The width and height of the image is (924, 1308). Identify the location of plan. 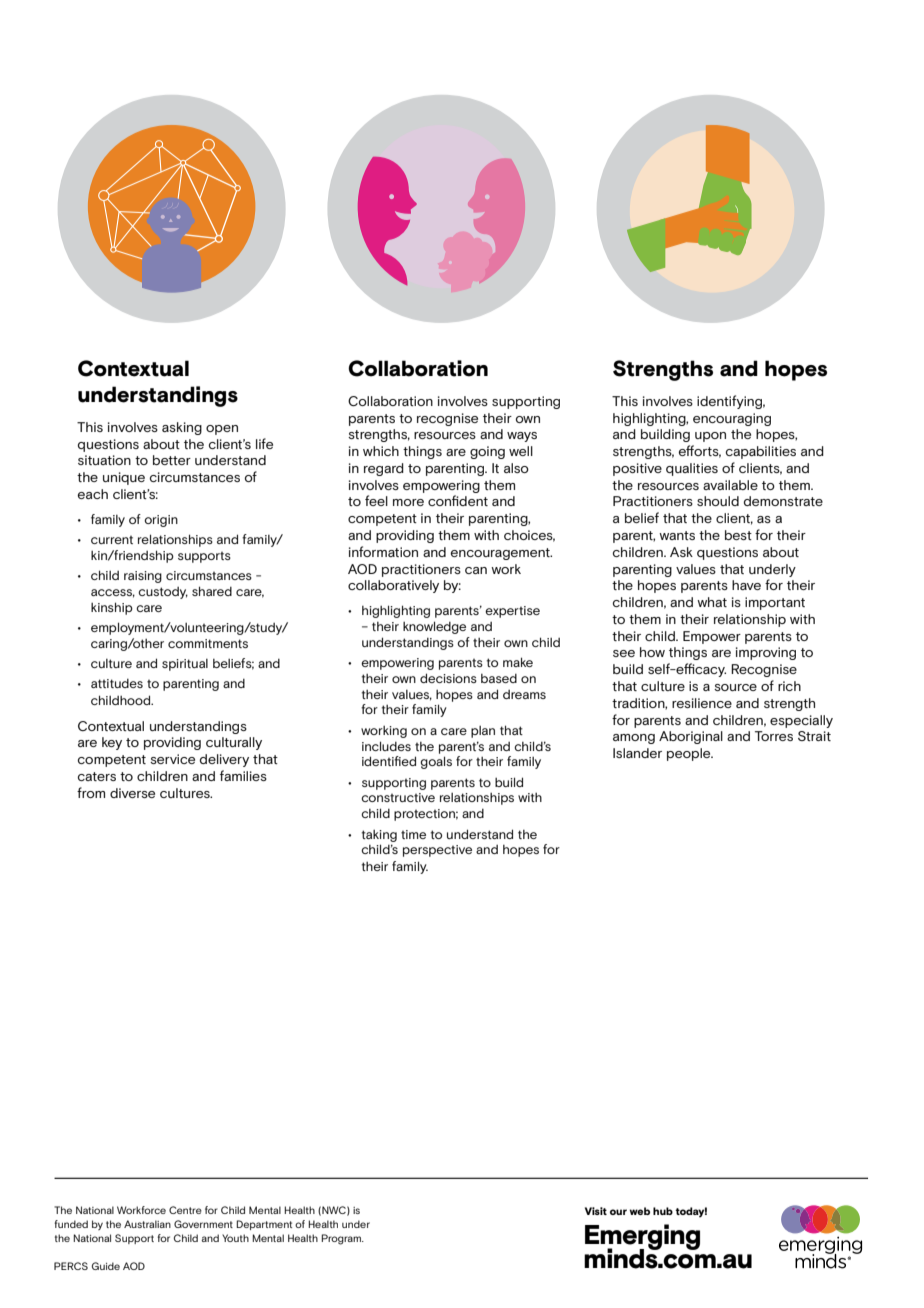
(483, 732).
